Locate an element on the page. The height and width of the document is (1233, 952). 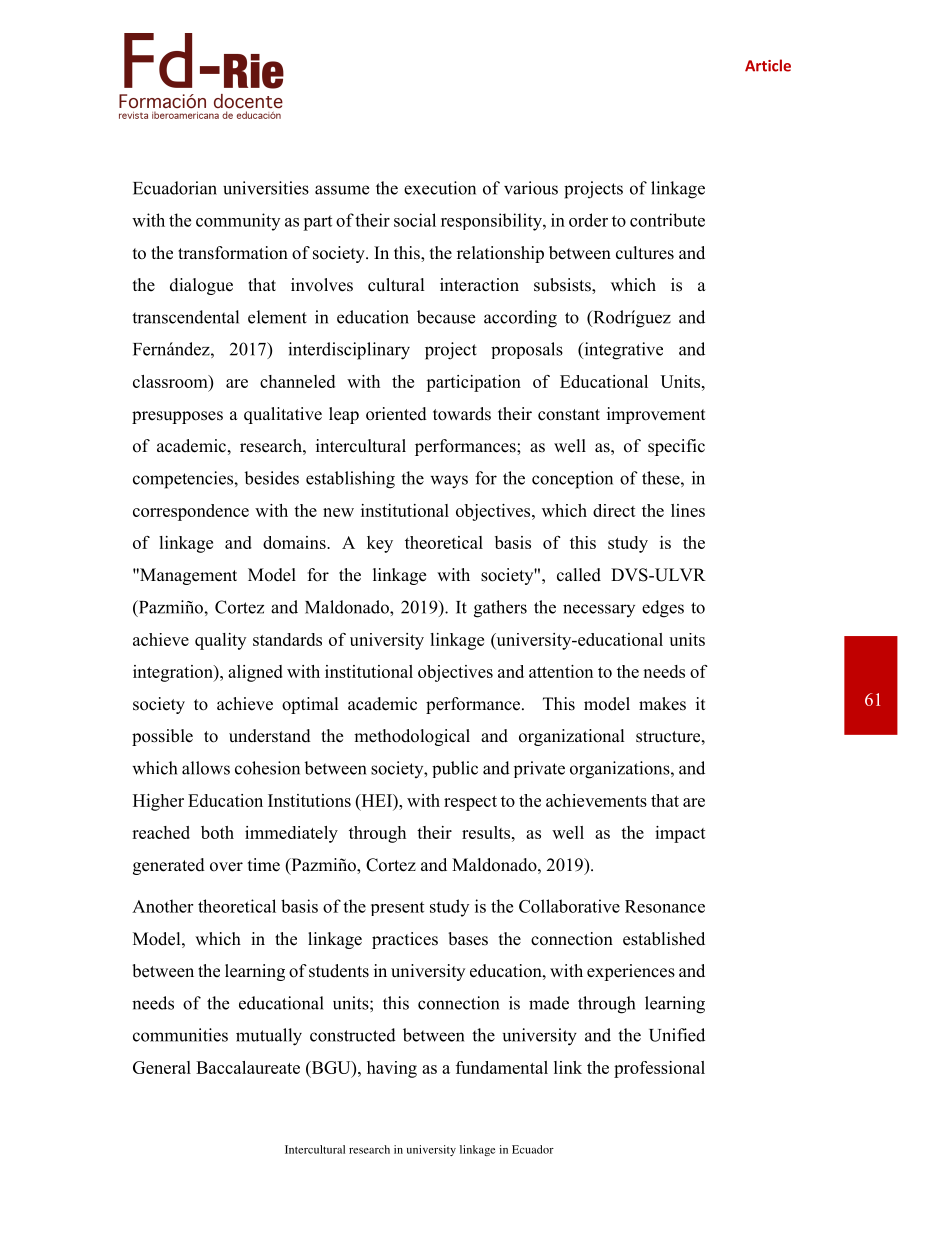
gathers is located at coordinates (500, 609).
